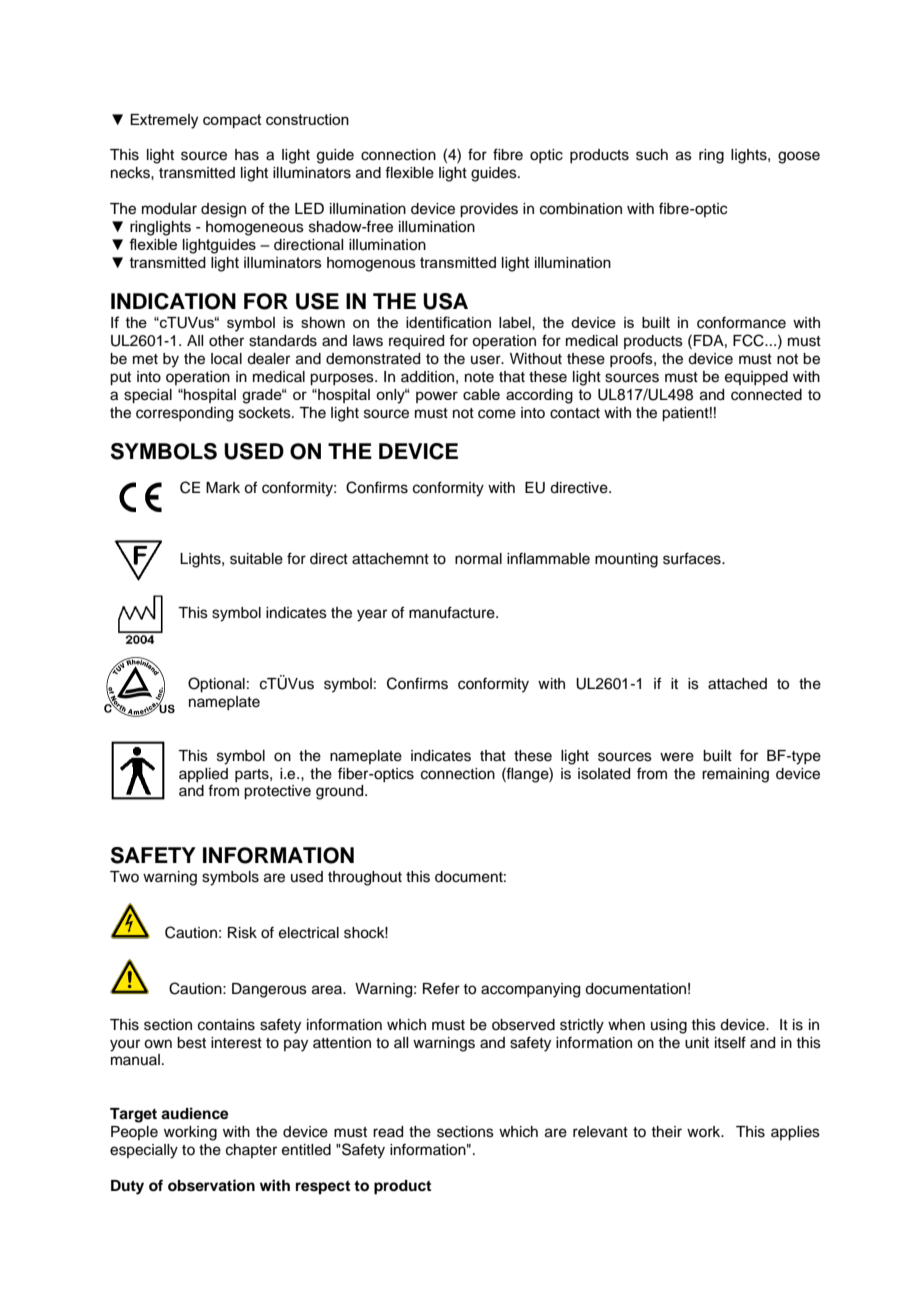  What do you see at coordinates (737, 684) in the image?
I see `attached` at bounding box center [737, 684].
